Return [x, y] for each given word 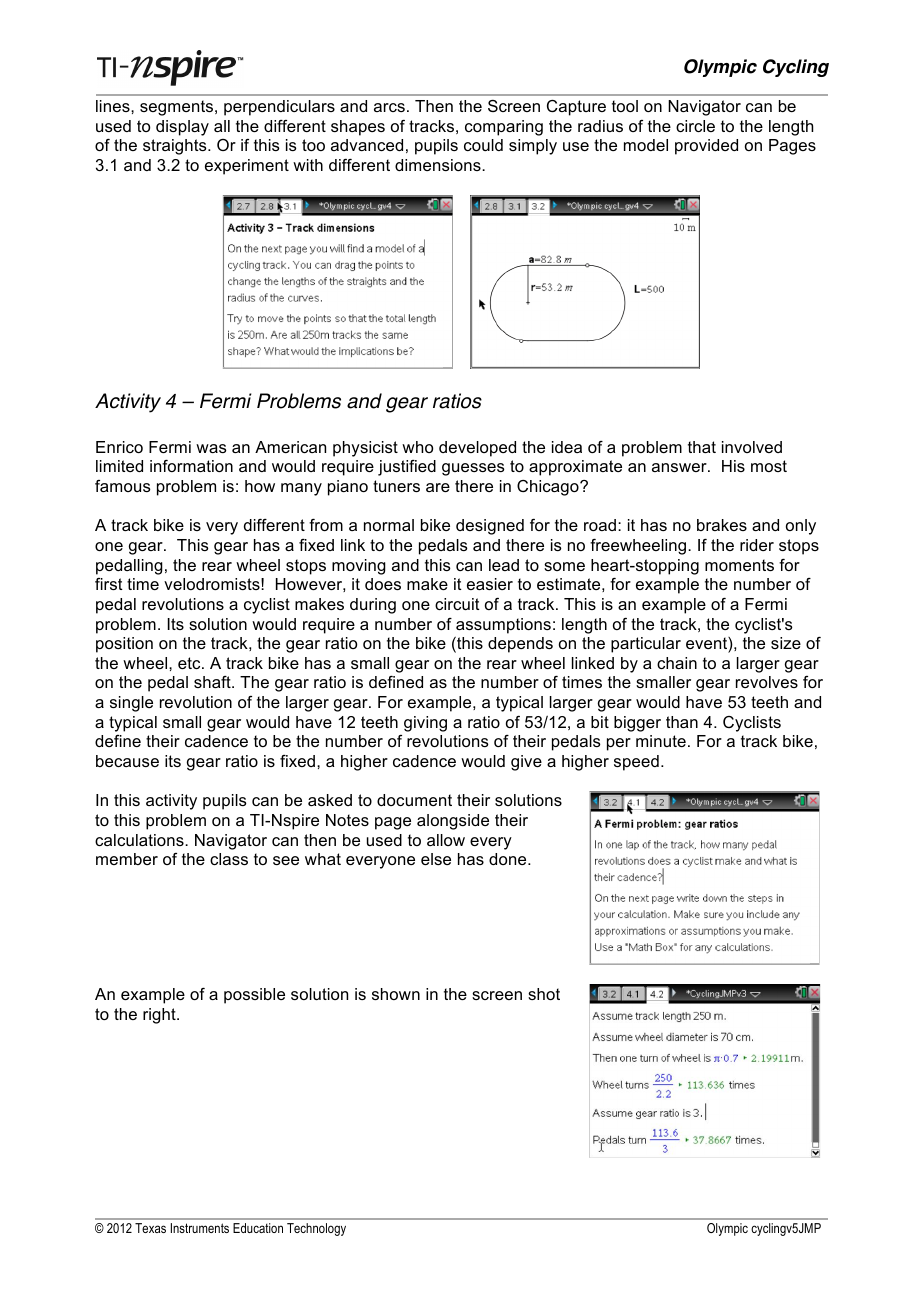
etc [190, 663]
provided [706, 147]
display [182, 128]
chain [677, 663]
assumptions [503, 626]
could [483, 145]
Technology [316, 1229]
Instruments [200, 1228]
